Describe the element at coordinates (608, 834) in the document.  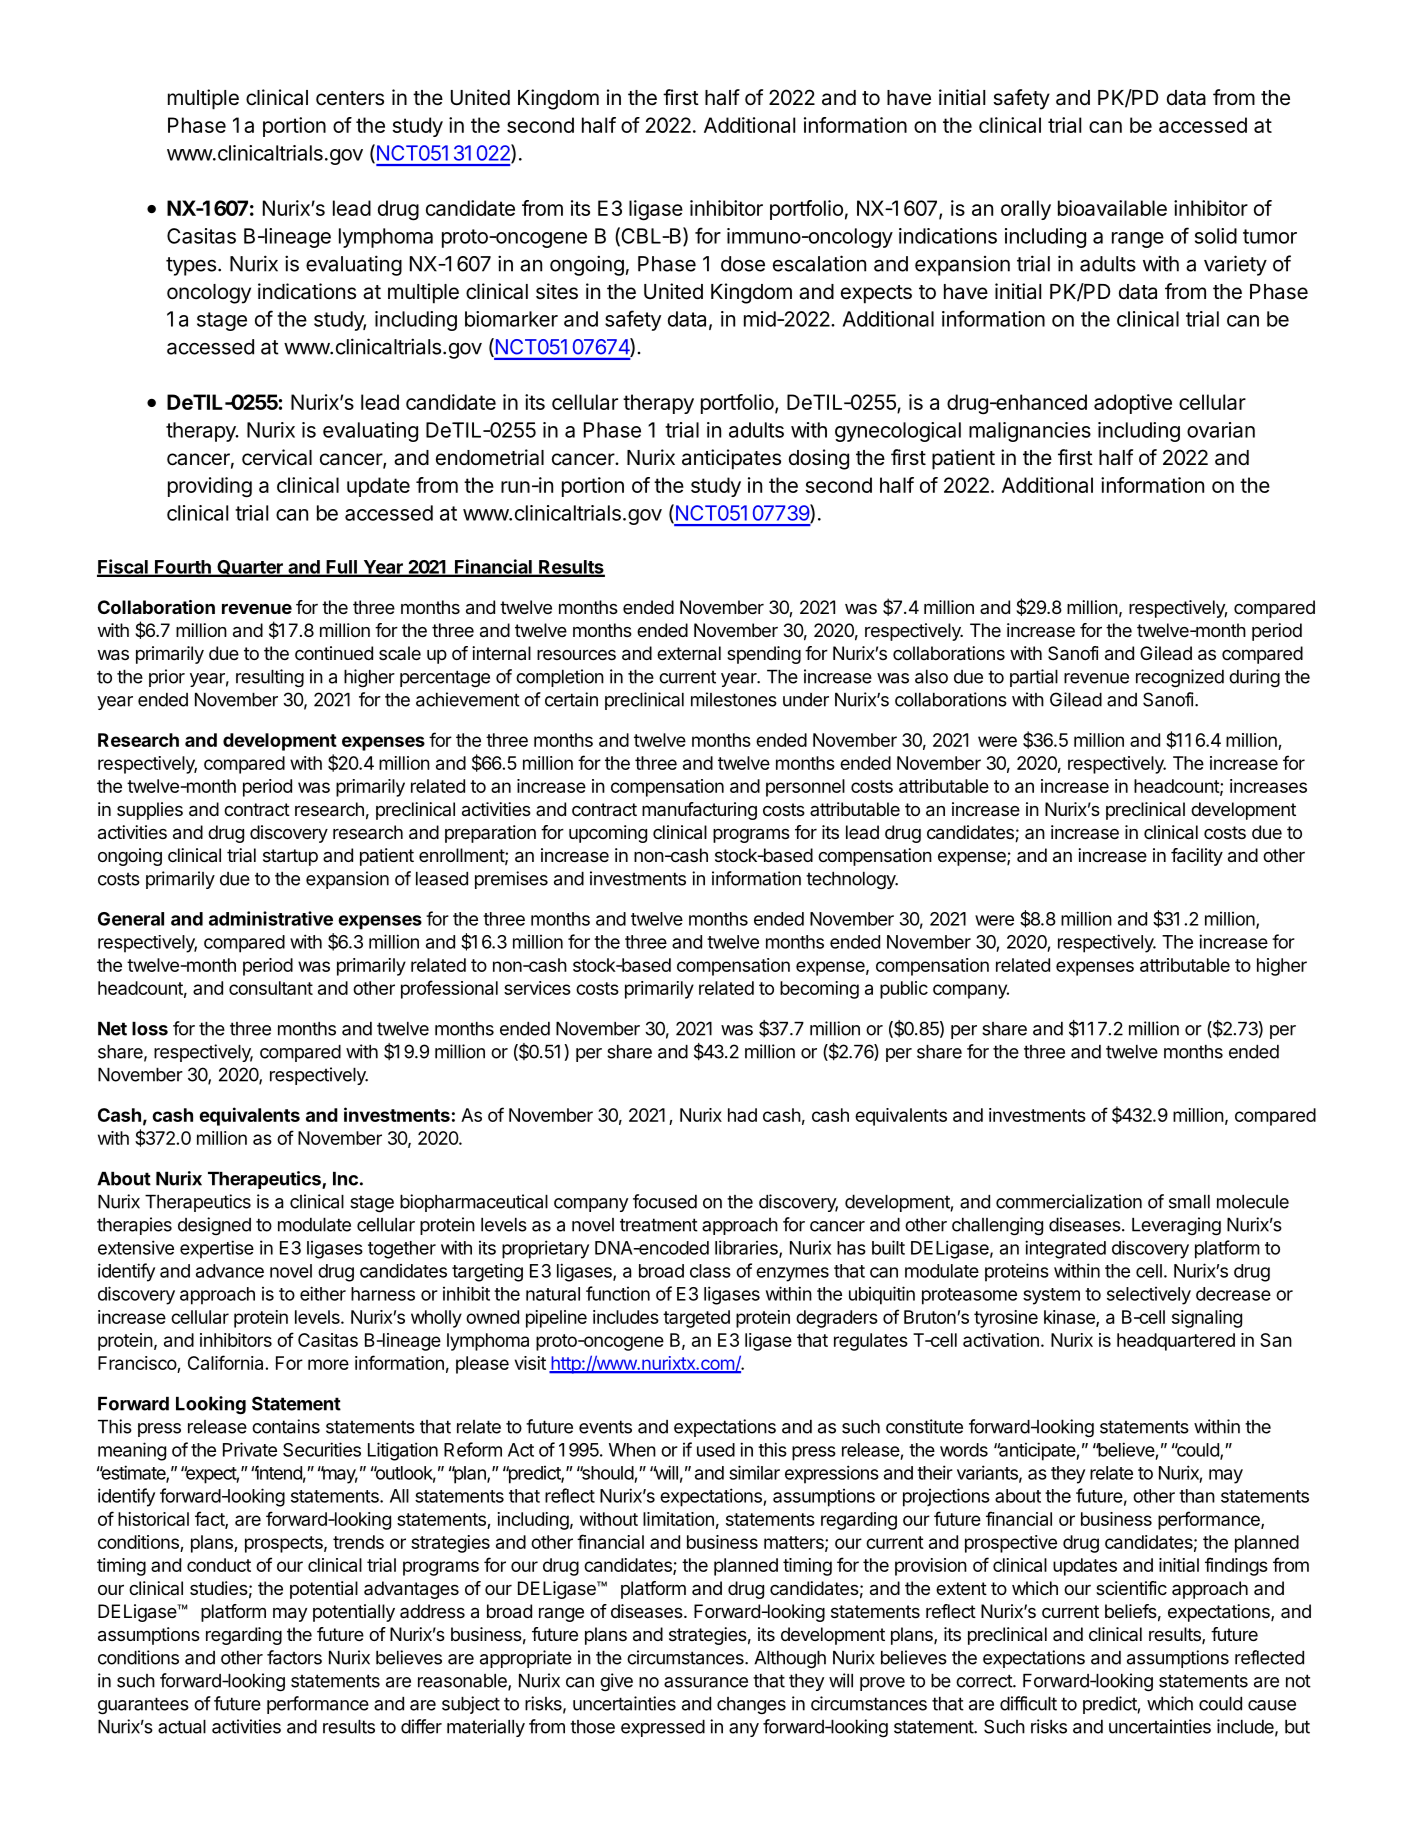
I see `upcoming` at that location.
